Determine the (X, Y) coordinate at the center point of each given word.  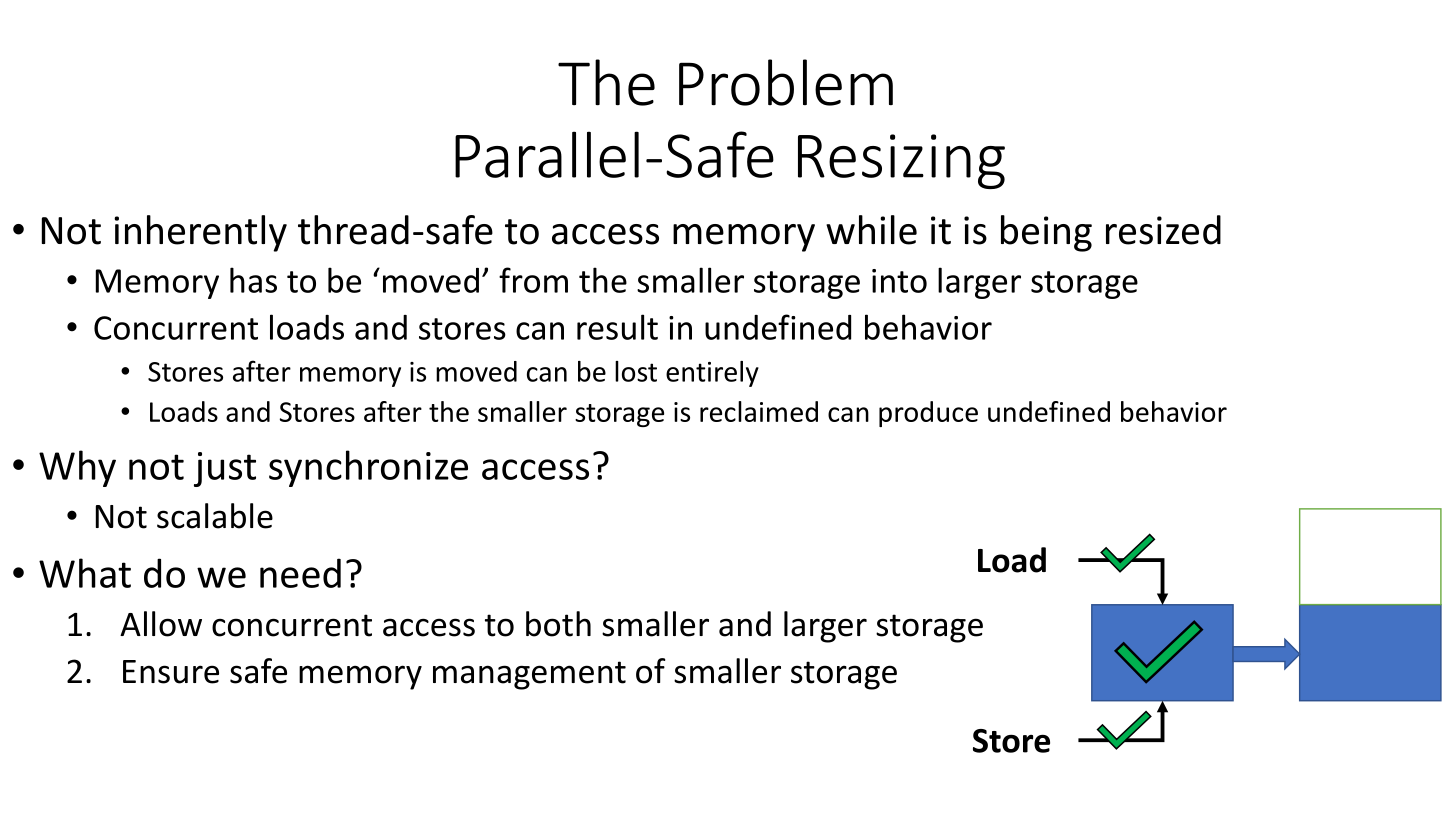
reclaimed (759, 411)
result (617, 327)
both (558, 624)
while (871, 230)
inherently (200, 233)
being (1046, 233)
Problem (786, 82)
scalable (215, 516)
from (533, 280)
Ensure (171, 672)
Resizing (901, 161)
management (529, 675)
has (253, 280)
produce (928, 414)
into (899, 281)
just (225, 469)
